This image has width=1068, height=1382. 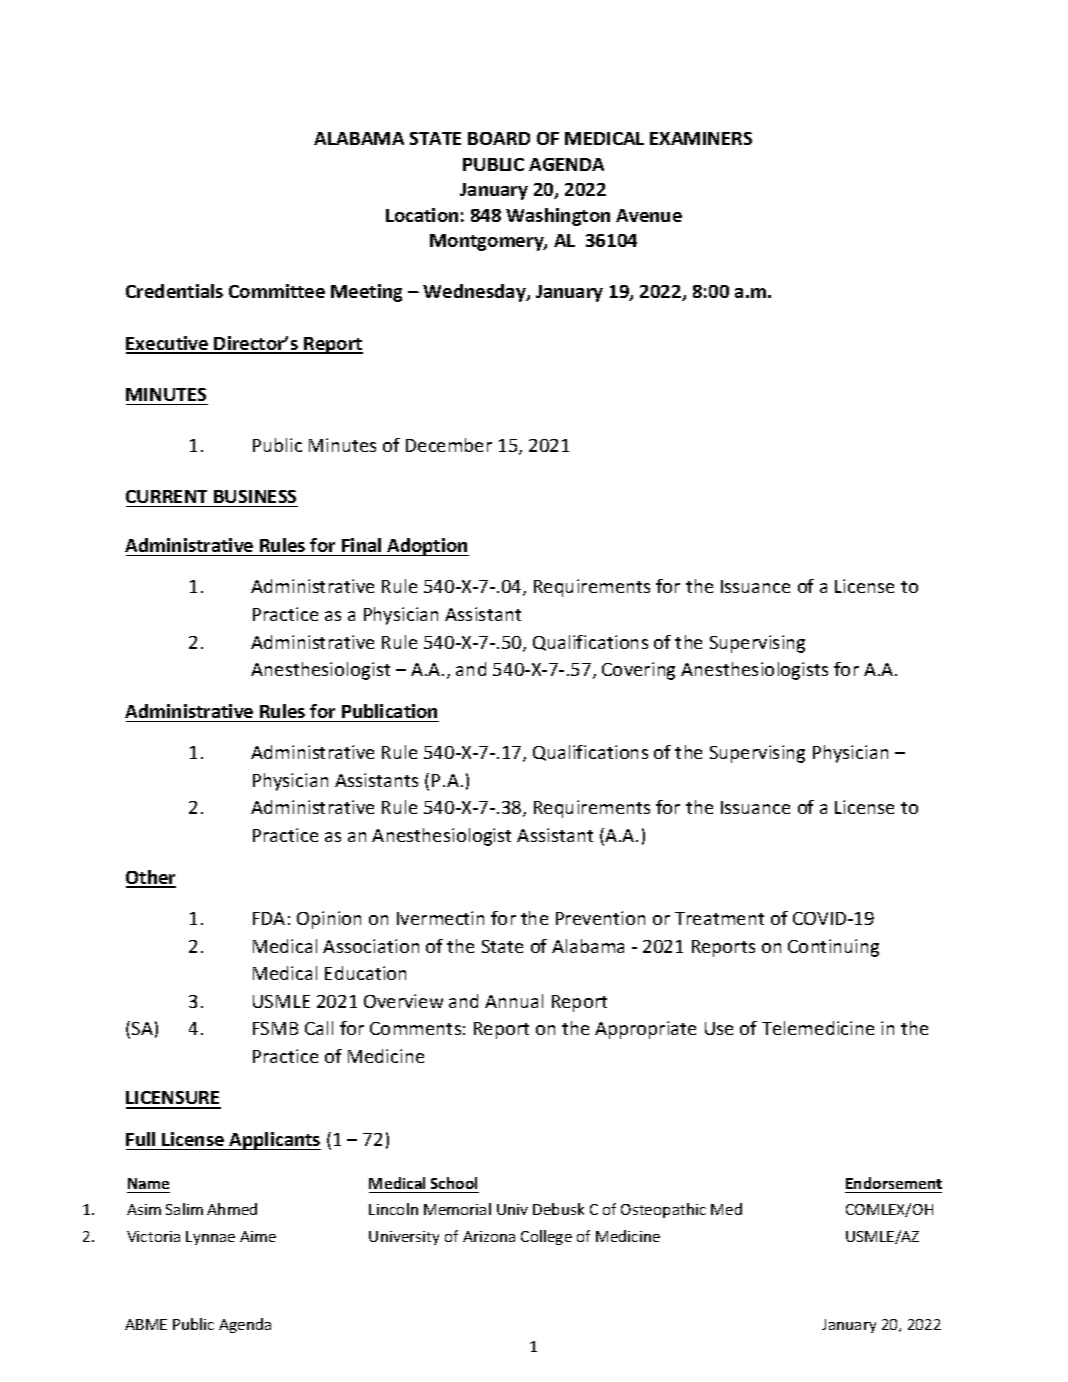 What do you see at coordinates (719, 918) in the image?
I see `Treatment` at bounding box center [719, 918].
